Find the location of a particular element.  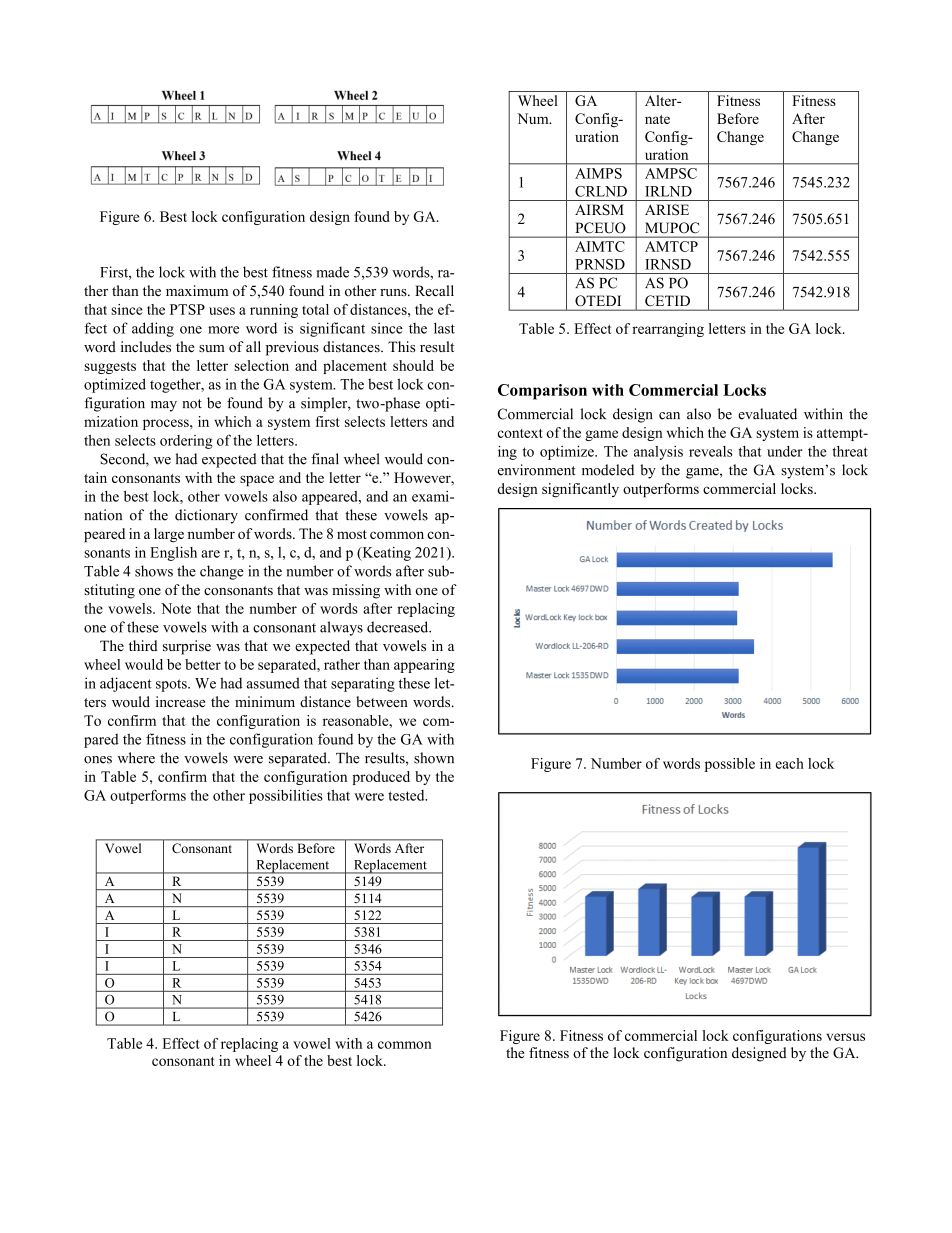

ARISE is located at coordinates (667, 210).
